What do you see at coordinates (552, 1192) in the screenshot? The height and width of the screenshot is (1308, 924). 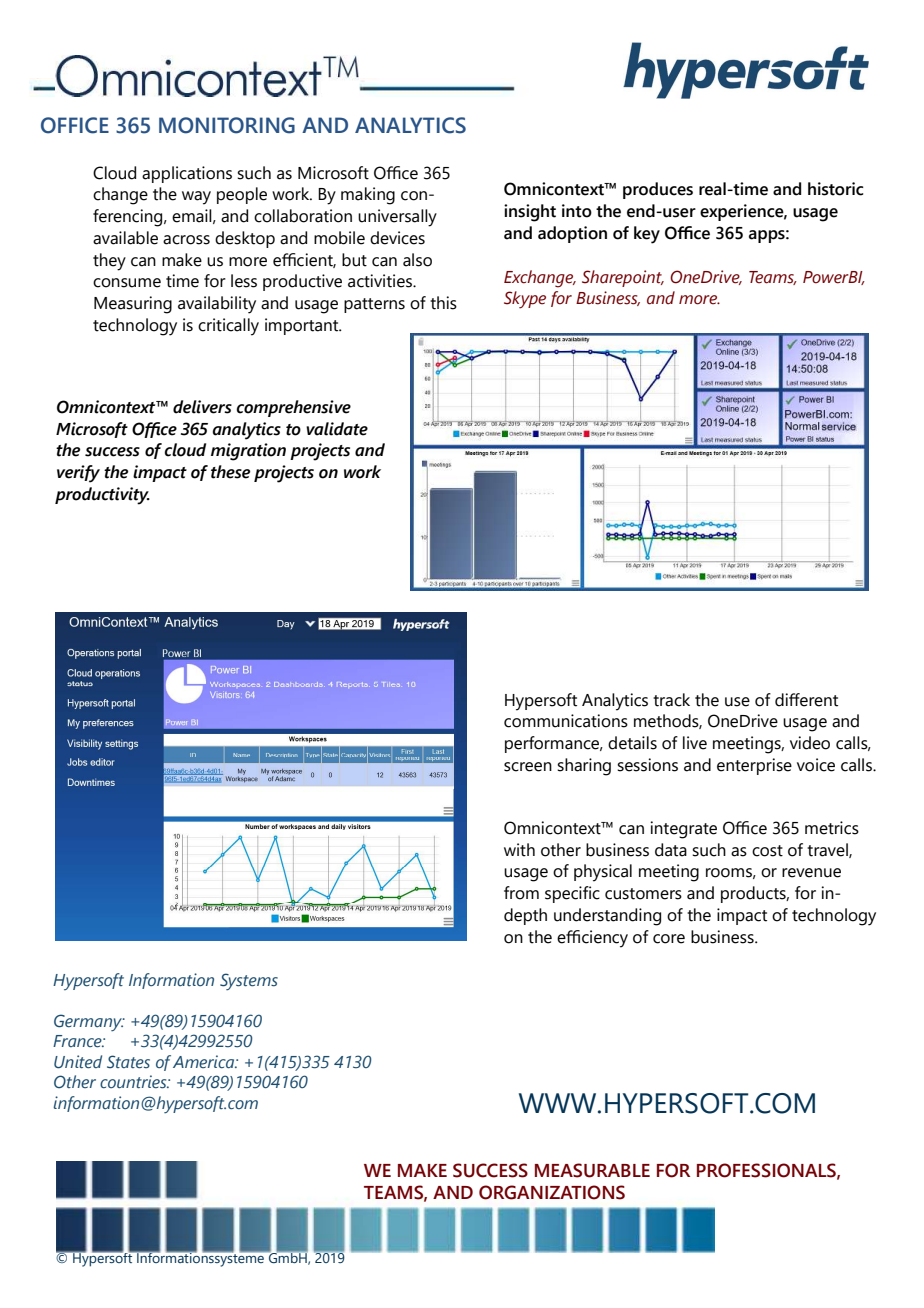 I see `ORGANIZATIONS` at bounding box center [552, 1192].
